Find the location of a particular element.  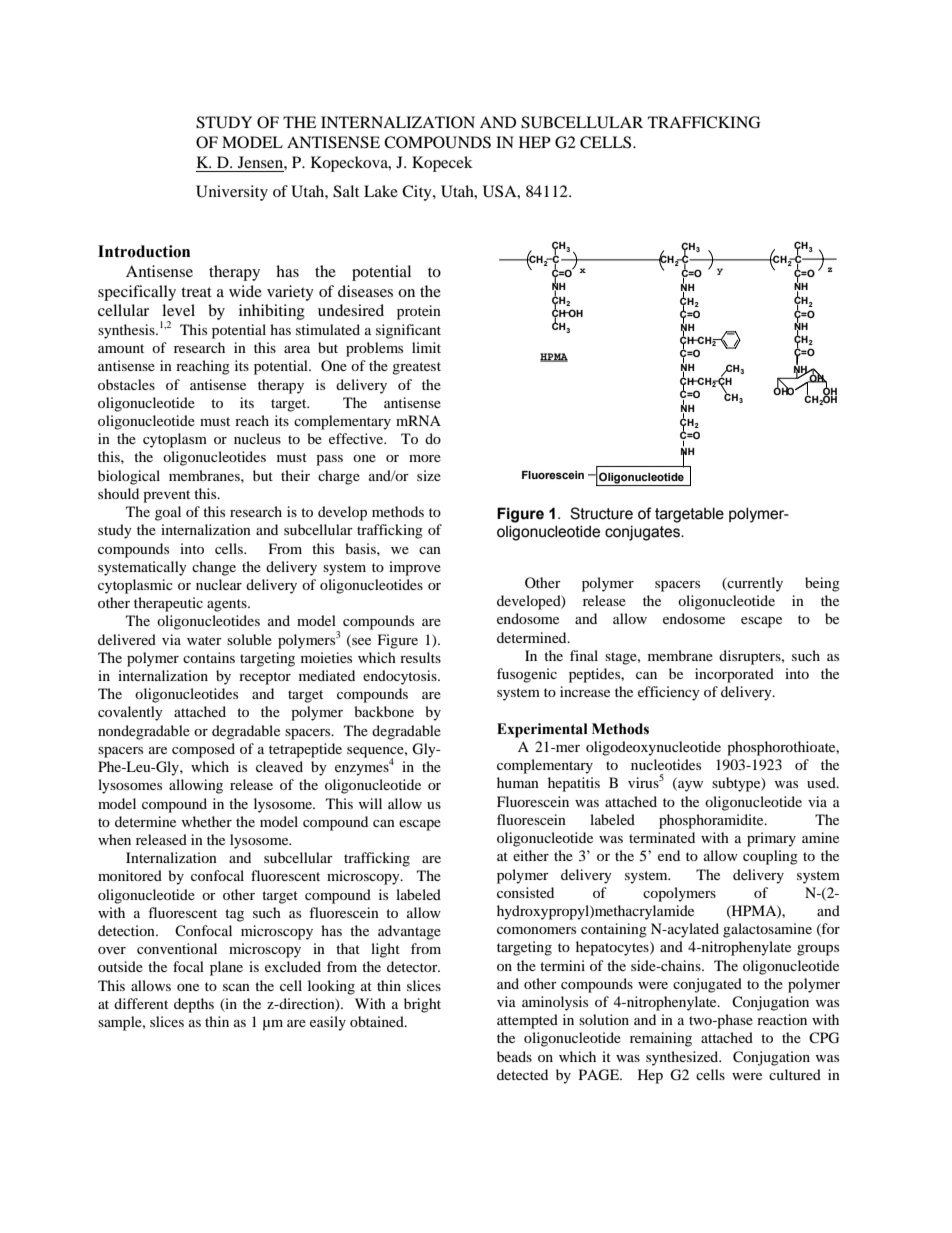

protein is located at coordinates (419, 312).
